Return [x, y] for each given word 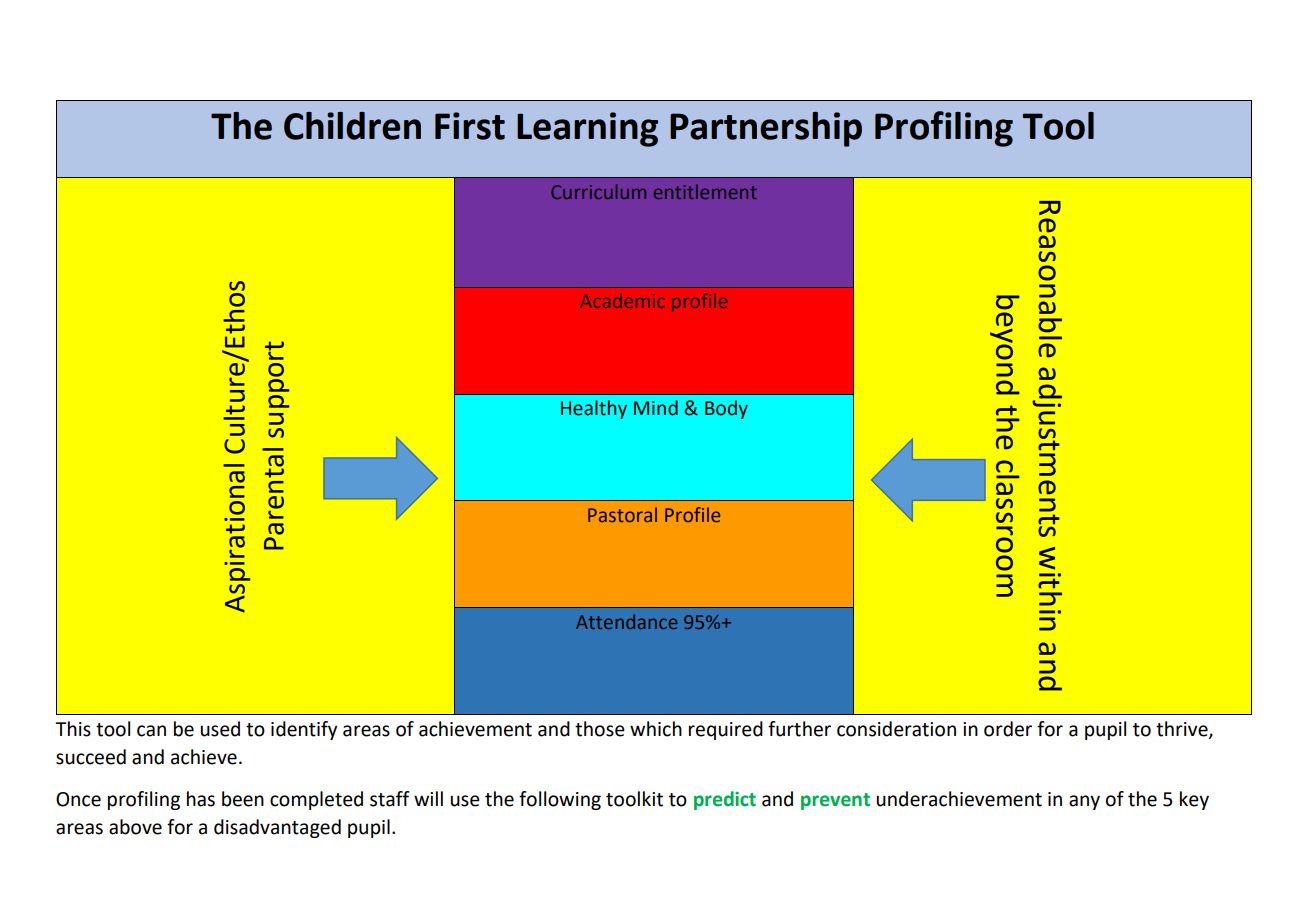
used [220, 729]
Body [726, 409]
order [1008, 729]
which [656, 729]
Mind [656, 408]
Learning [587, 129]
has [201, 799]
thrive [1183, 729]
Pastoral [622, 514]
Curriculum [598, 191]
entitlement [705, 191]
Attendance [626, 621]
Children [352, 126]
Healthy [594, 409]
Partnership [766, 129]
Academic [622, 301]
